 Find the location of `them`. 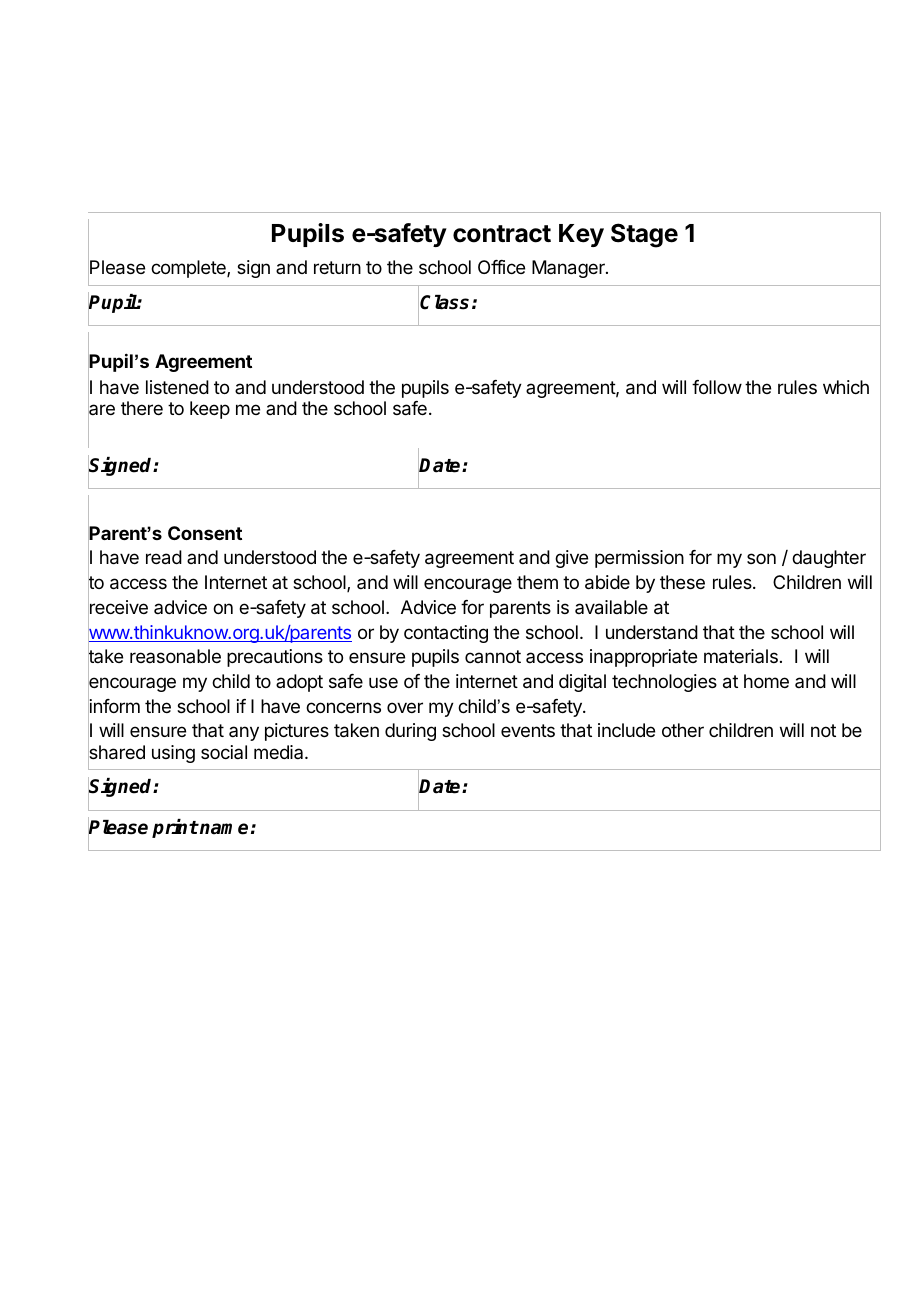

them is located at coordinates (537, 582).
